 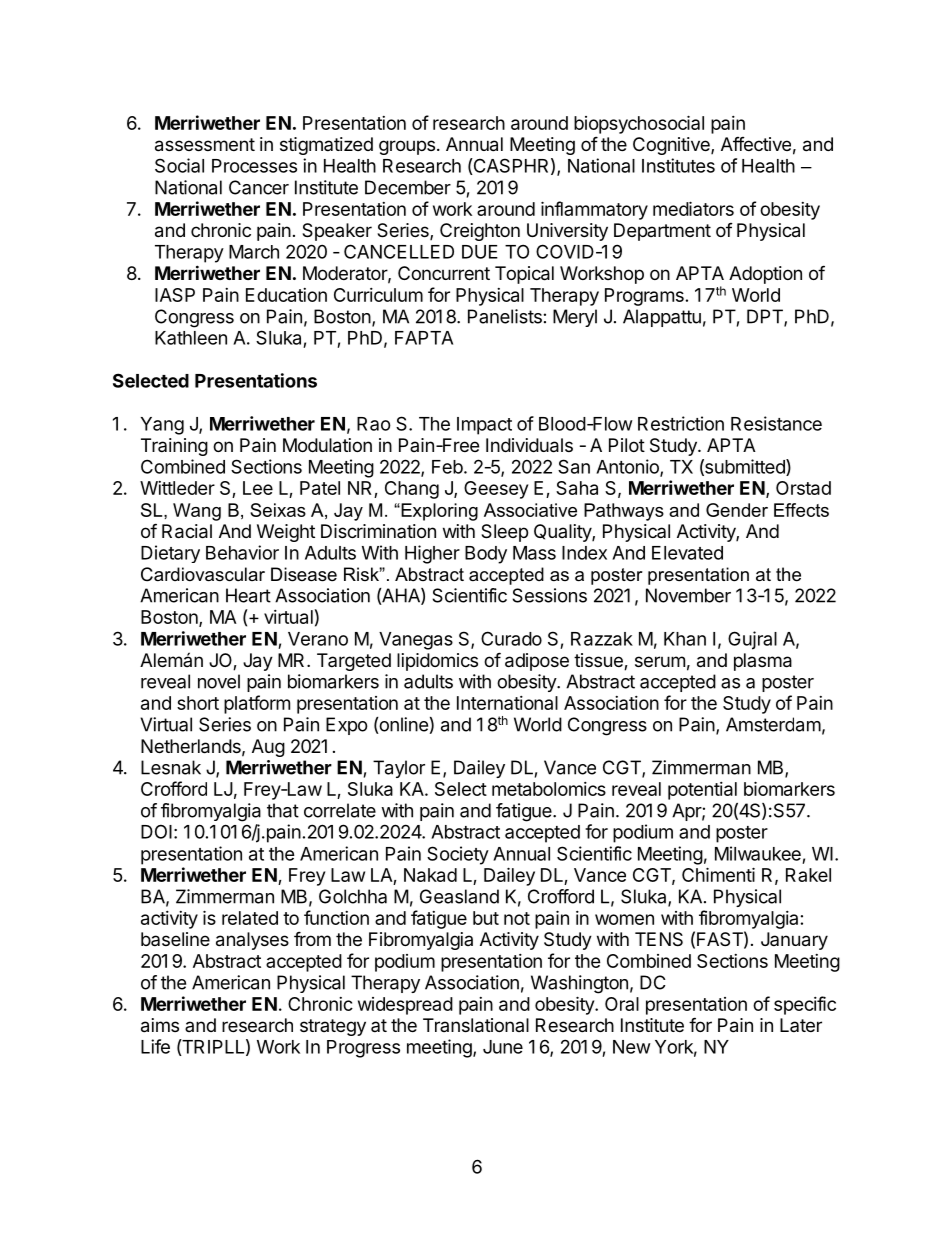 What do you see at coordinates (801, 1025) in the screenshot?
I see `Later` at bounding box center [801, 1025].
